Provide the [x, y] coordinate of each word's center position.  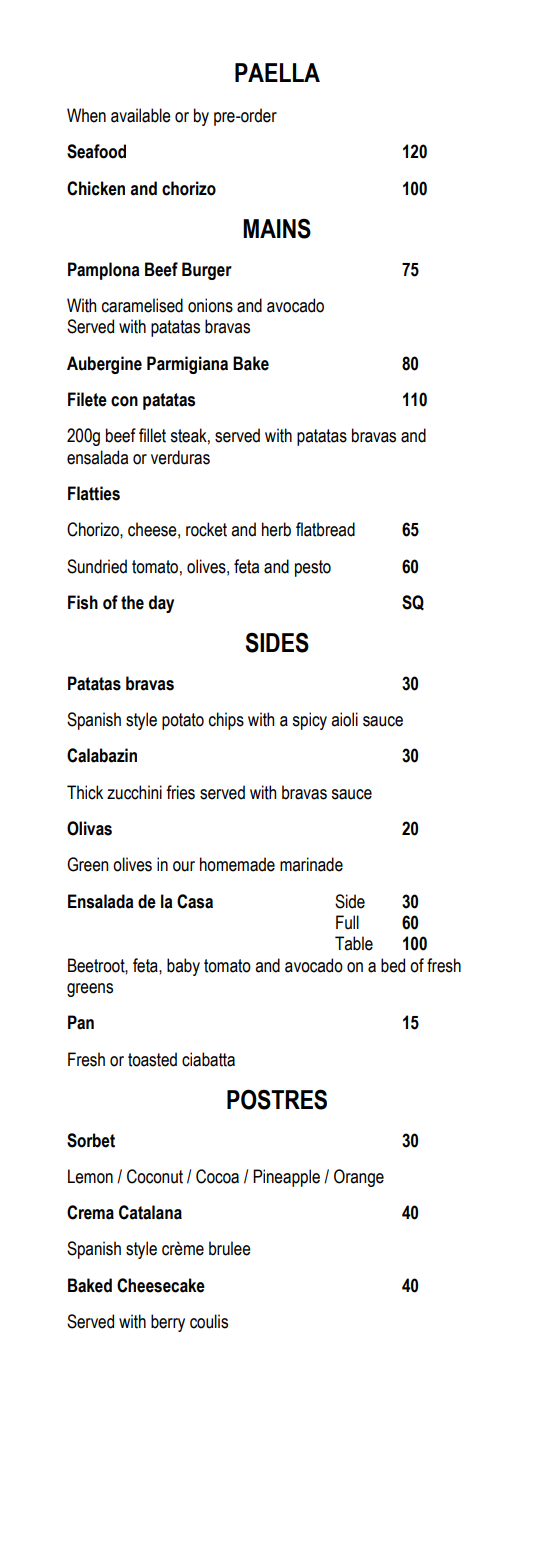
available [141, 115]
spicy [309, 721]
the [132, 602]
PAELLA [277, 72]
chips [226, 721]
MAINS [277, 228]
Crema [90, 1212]
